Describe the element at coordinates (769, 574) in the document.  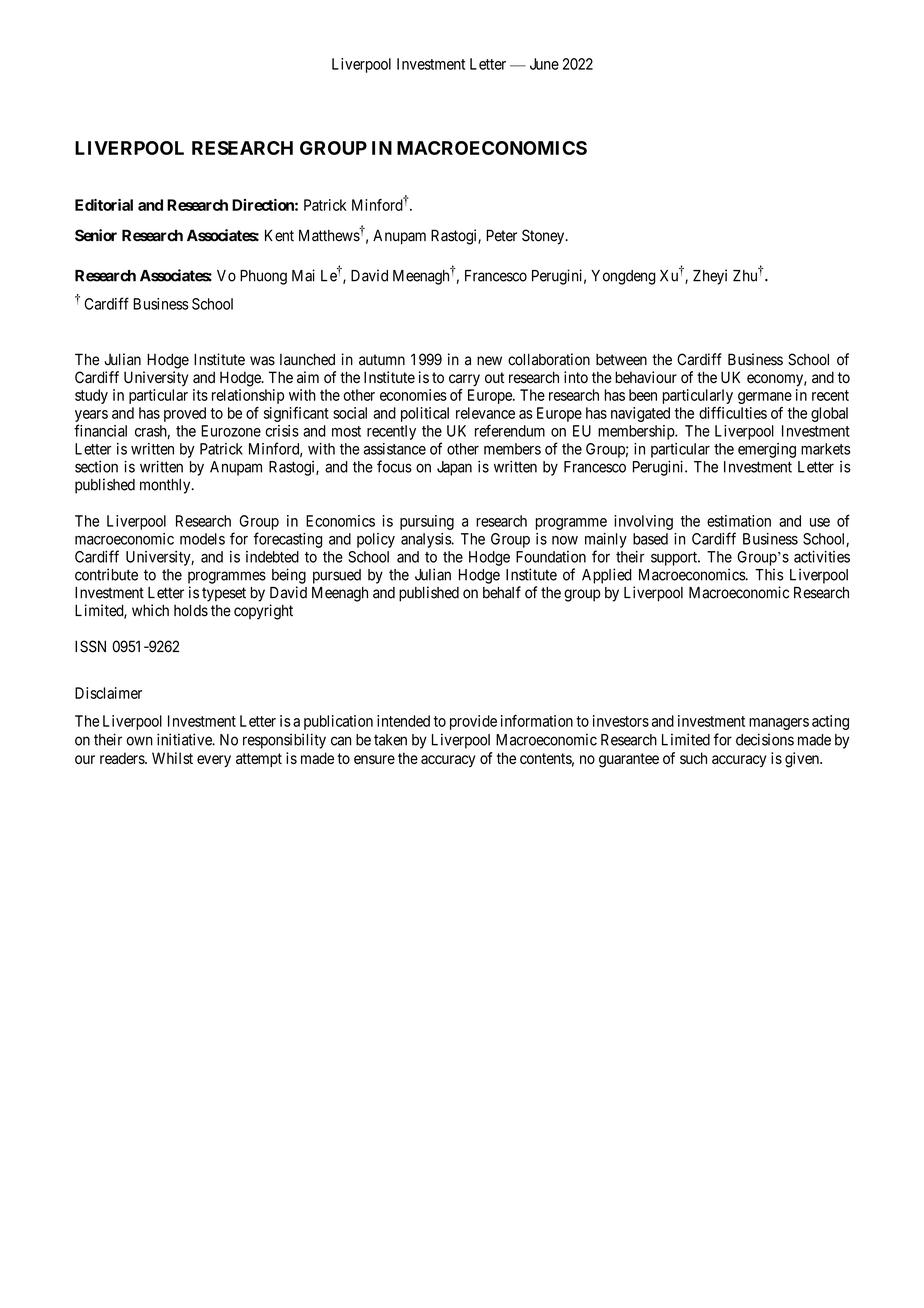
I see `This` at that location.
